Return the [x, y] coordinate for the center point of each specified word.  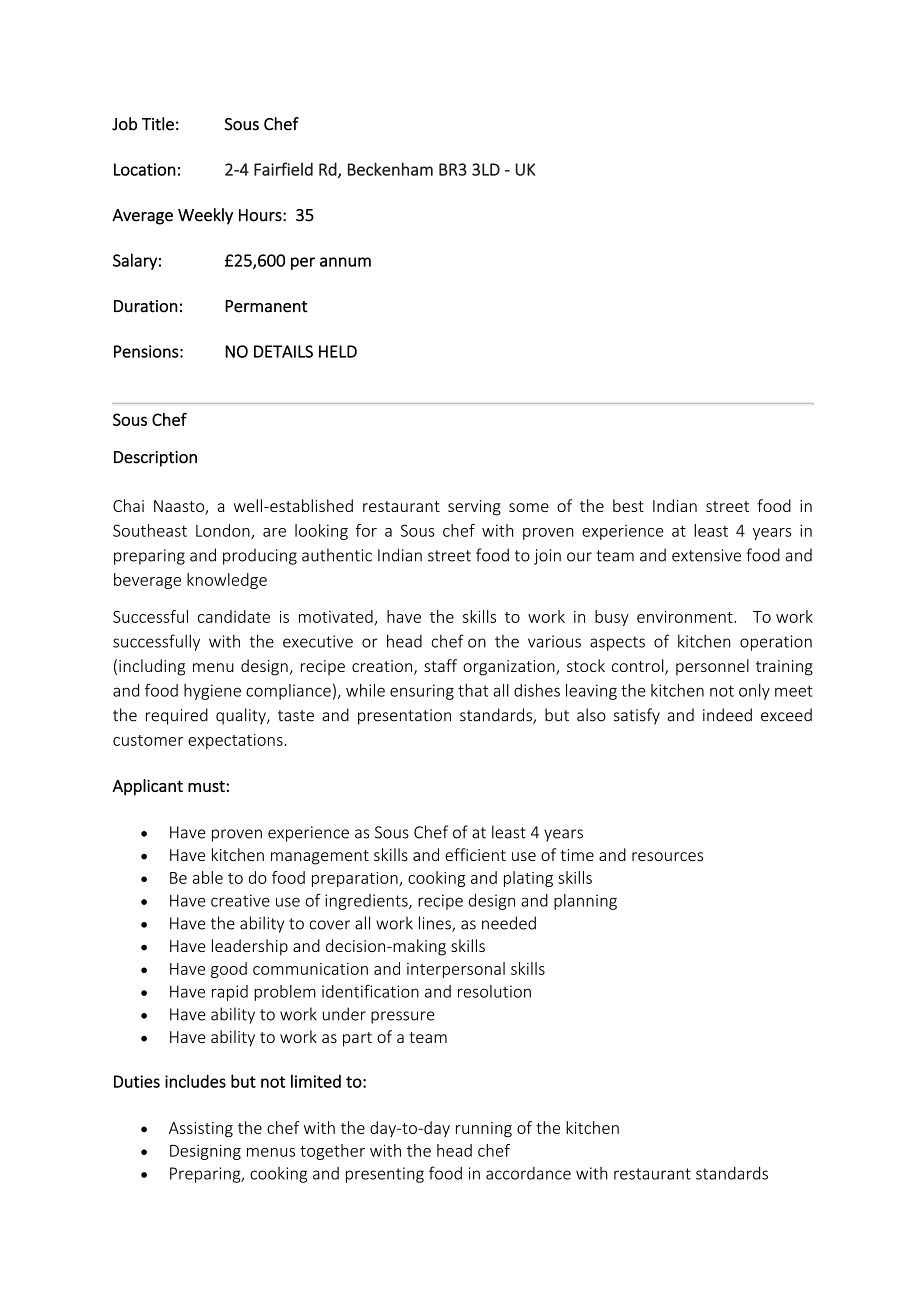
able [208, 877]
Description [155, 459]
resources [667, 856]
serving [474, 508]
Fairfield [283, 169]
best [628, 505]
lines [436, 924]
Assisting [201, 1129]
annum [345, 262]
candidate [234, 616]
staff [440, 665]
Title [158, 124]
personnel [712, 667]
